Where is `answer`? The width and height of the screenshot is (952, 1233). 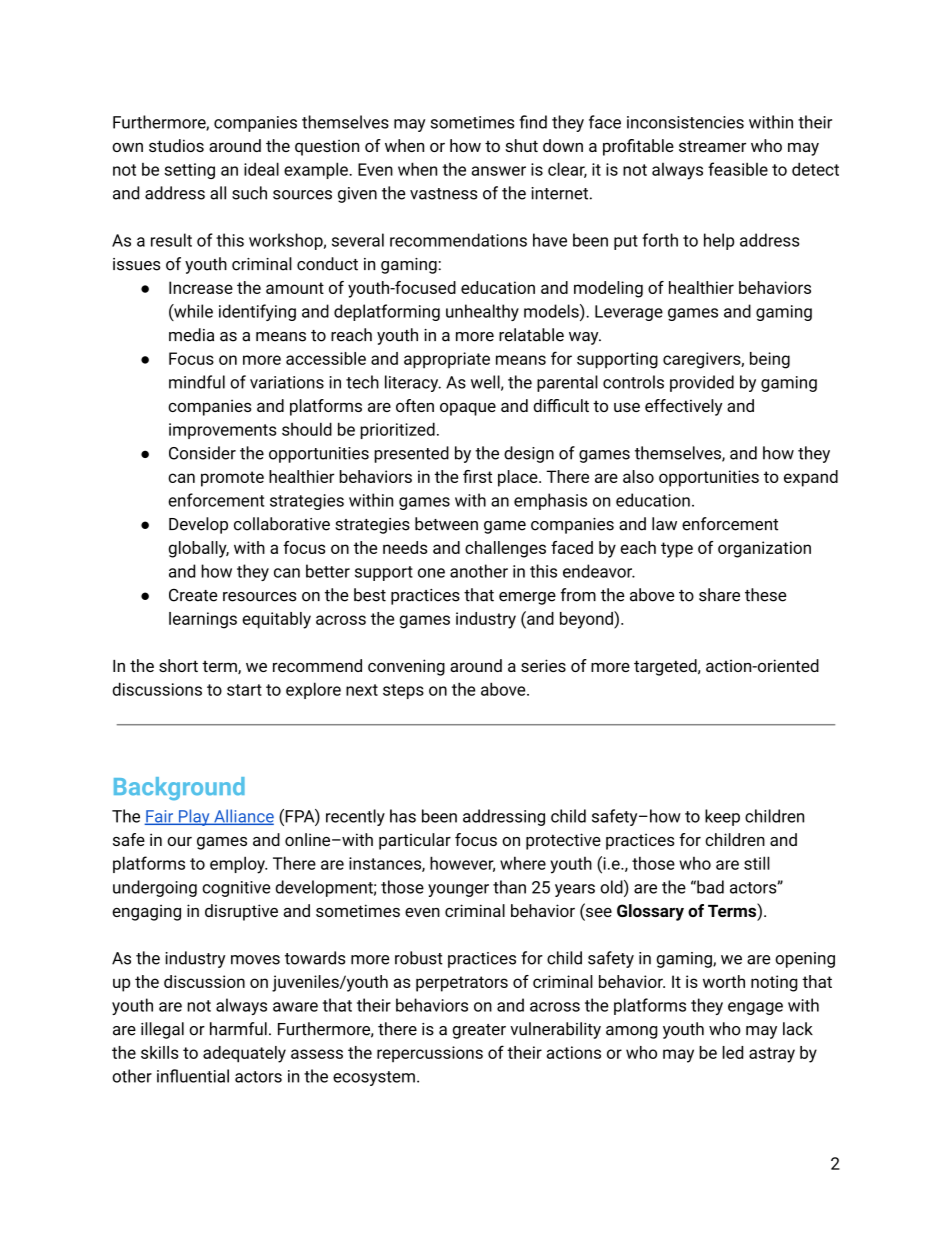
answer is located at coordinates (499, 171).
